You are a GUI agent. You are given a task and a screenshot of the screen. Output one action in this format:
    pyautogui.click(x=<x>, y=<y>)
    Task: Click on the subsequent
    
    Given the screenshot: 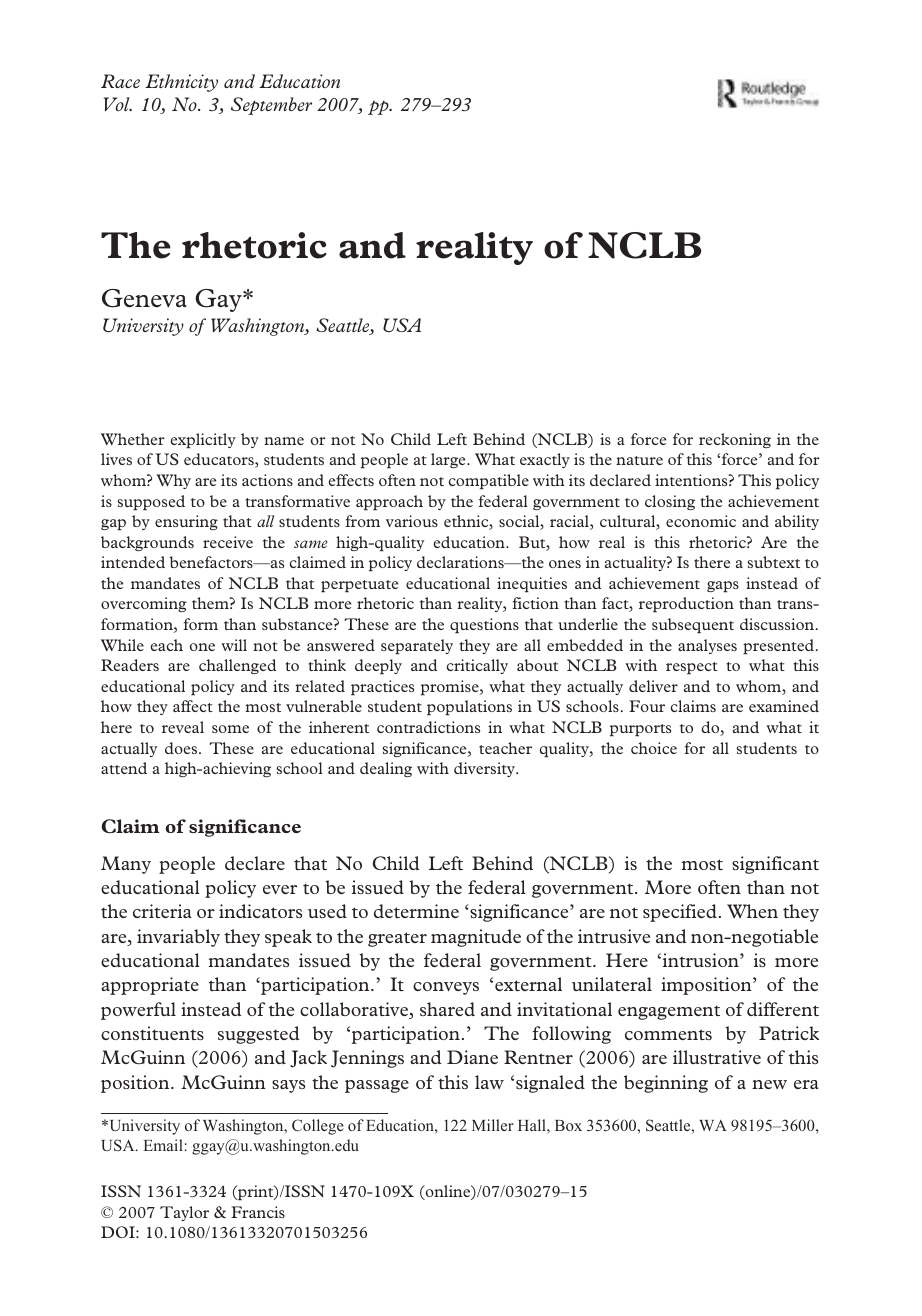 What is the action you would take?
    pyautogui.click(x=693, y=625)
